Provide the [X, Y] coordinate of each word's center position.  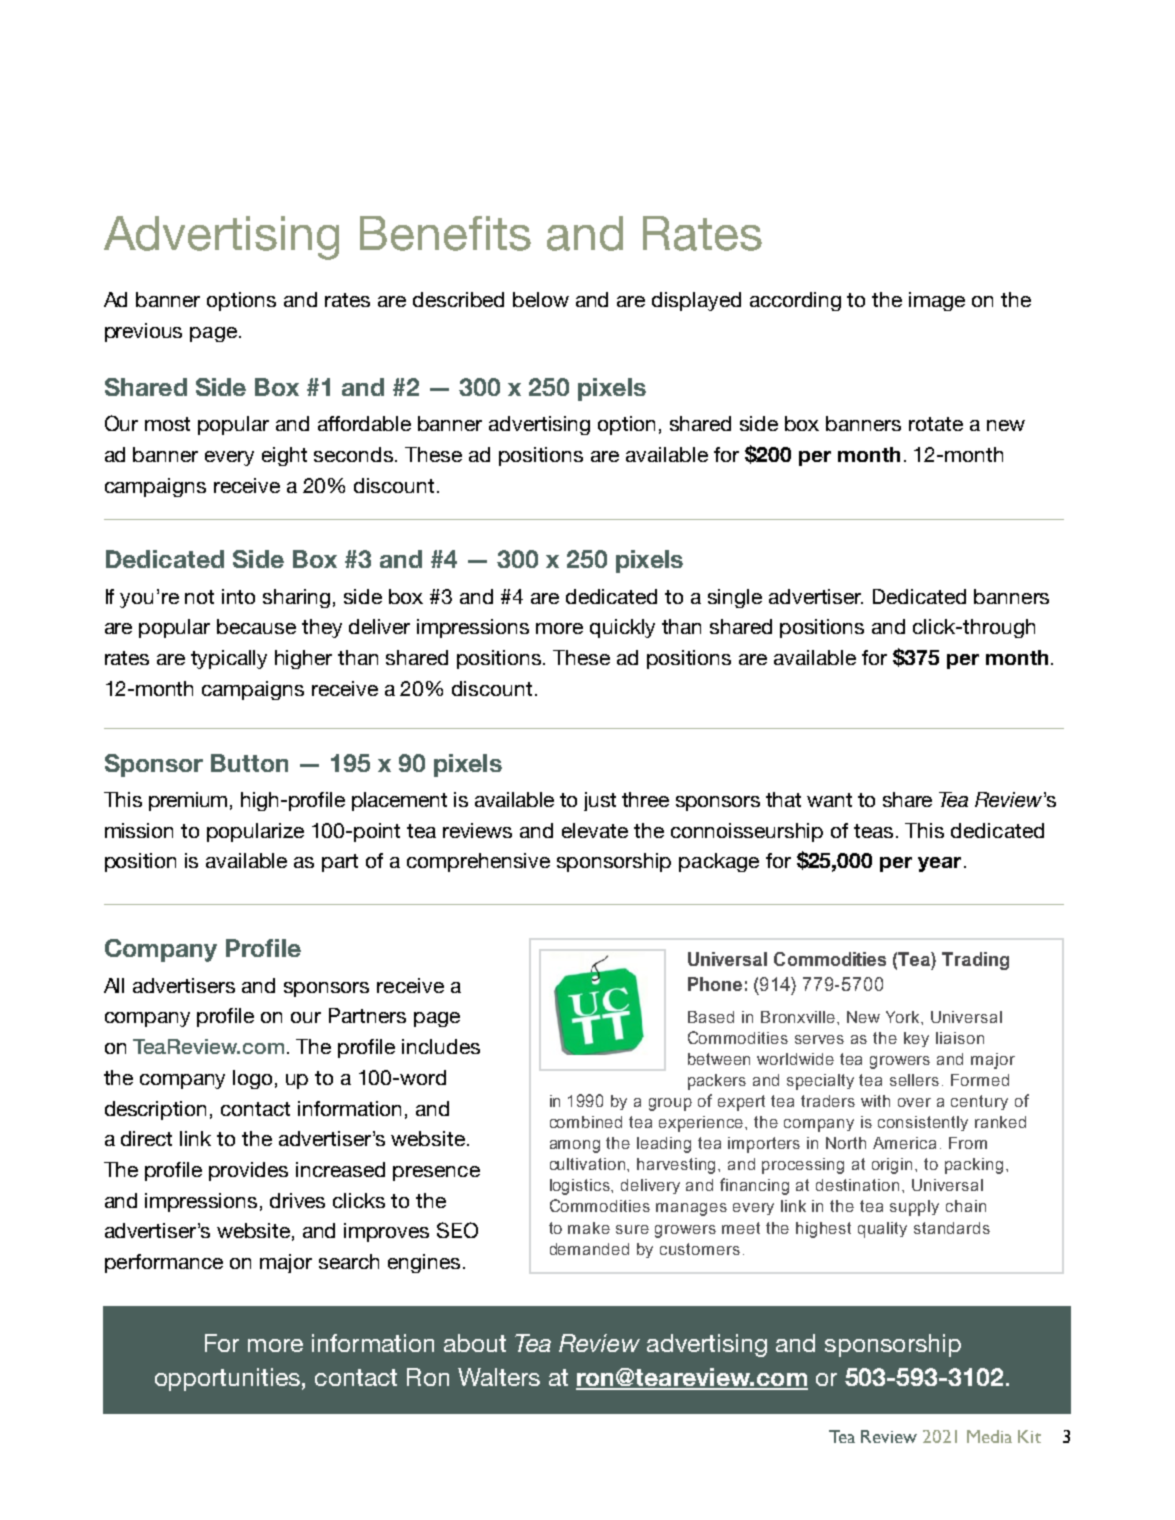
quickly [622, 628]
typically [229, 659]
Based [711, 1017]
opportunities [227, 1379]
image [937, 301]
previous [143, 332]
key [916, 1039]
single [735, 598]
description [155, 1110]
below [541, 299]
